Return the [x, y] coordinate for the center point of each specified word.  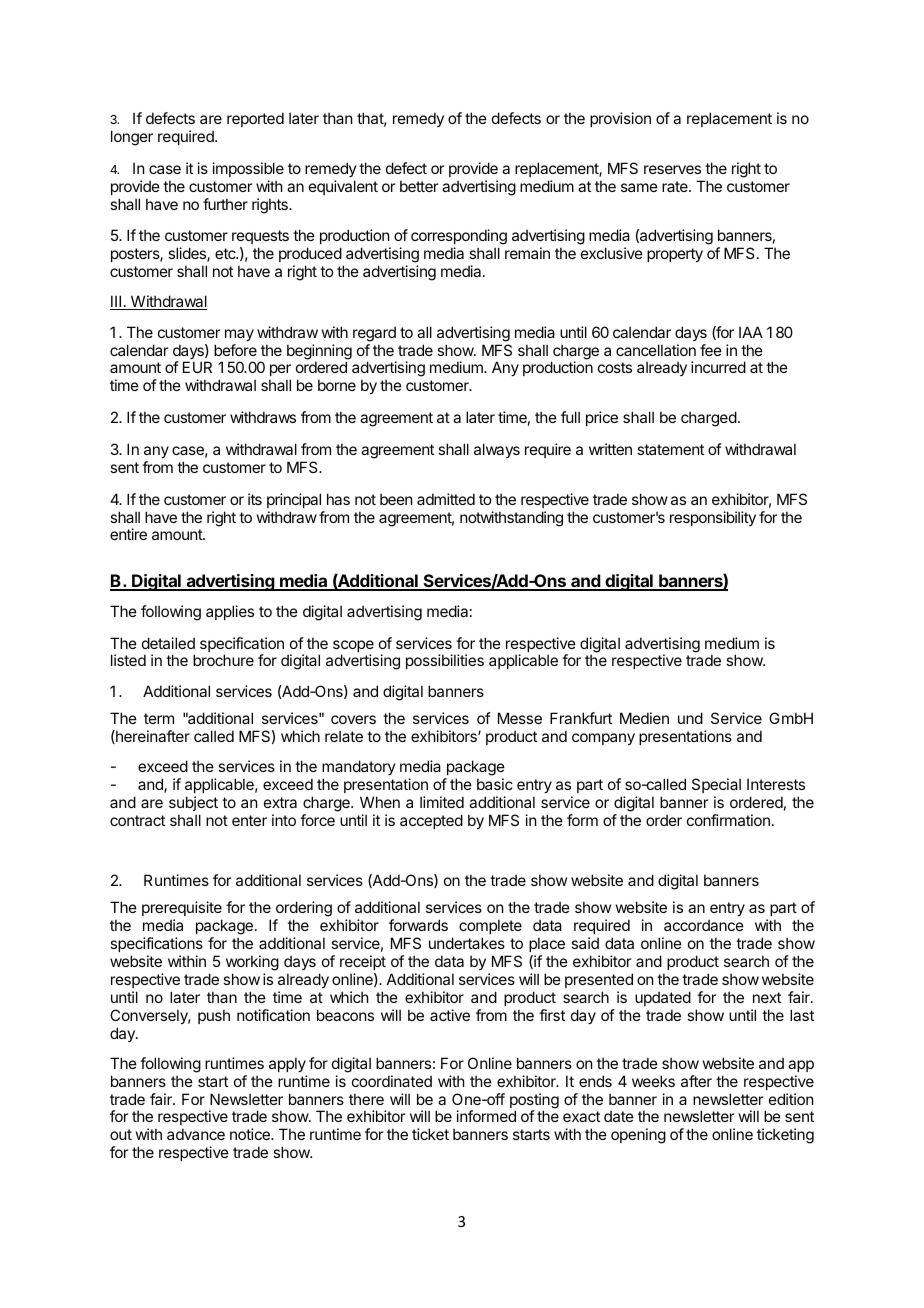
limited [442, 802]
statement [670, 449]
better [419, 186]
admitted [446, 499]
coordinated [392, 1081]
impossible [248, 169]
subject [193, 803]
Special [716, 785]
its [255, 499]
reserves [672, 169]
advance [196, 1134]
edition [791, 1099]
